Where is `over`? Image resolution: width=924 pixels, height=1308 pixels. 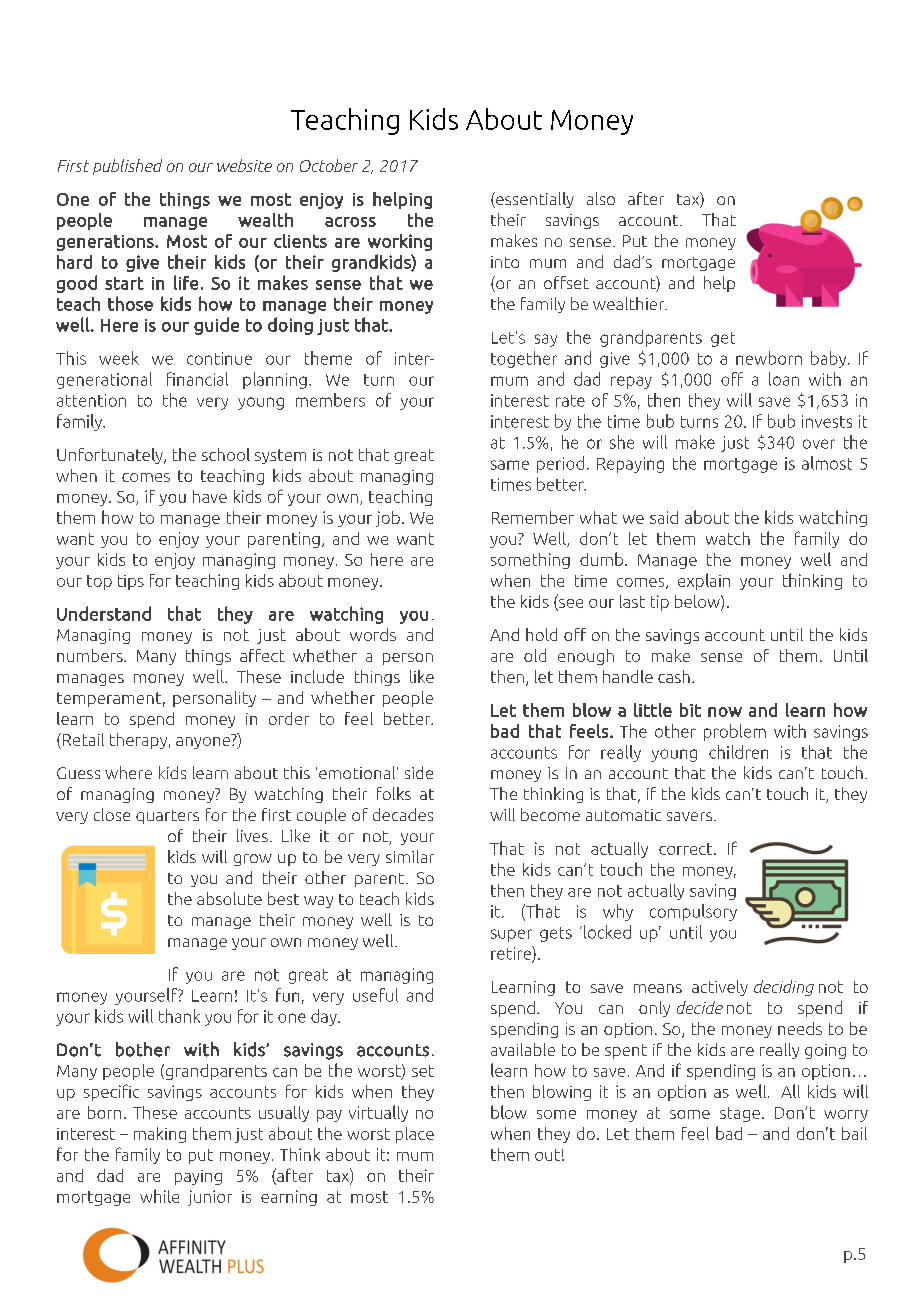
over is located at coordinates (819, 444).
